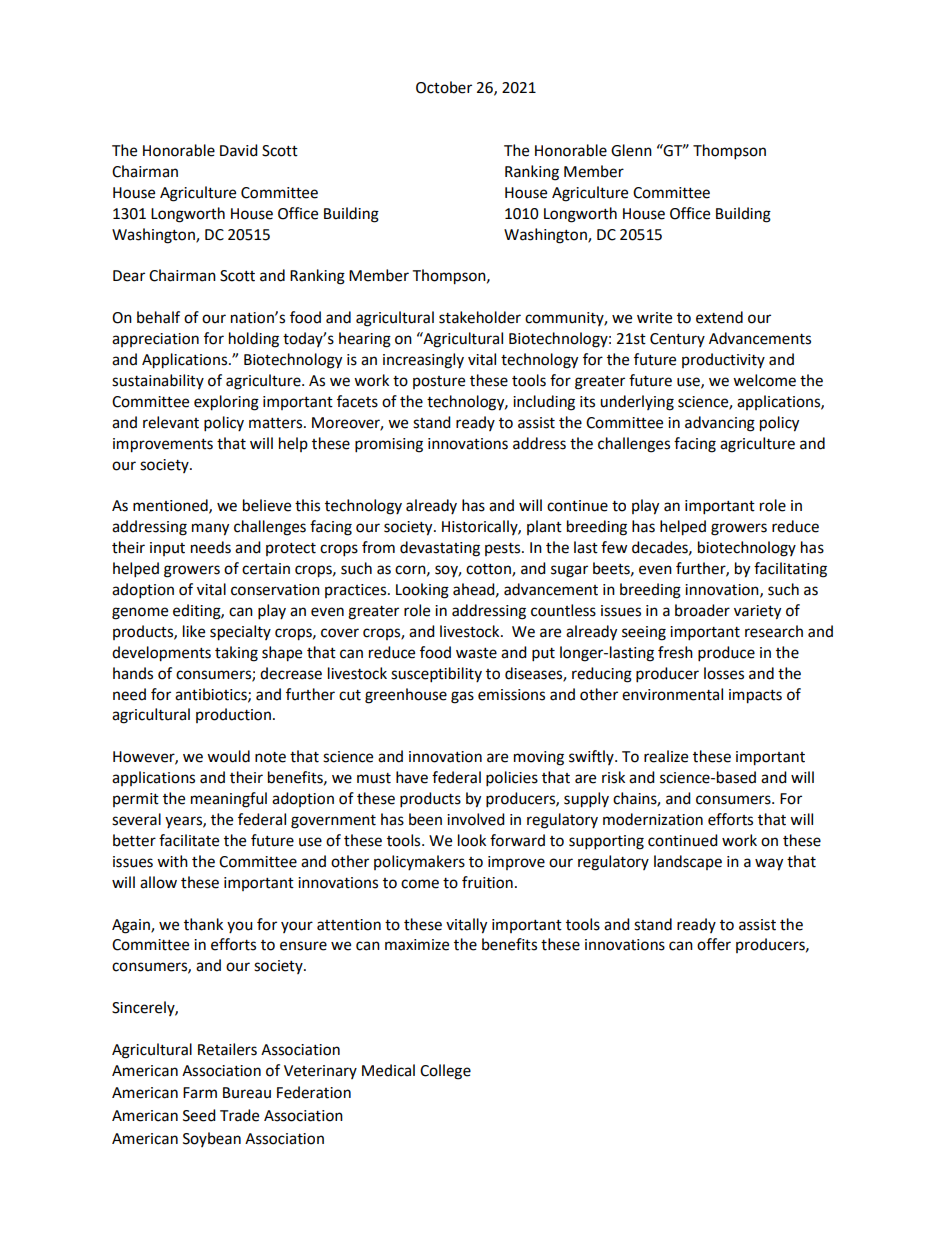  Describe the element at coordinates (200, 1093) in the image. I see `Farm` at that location.
